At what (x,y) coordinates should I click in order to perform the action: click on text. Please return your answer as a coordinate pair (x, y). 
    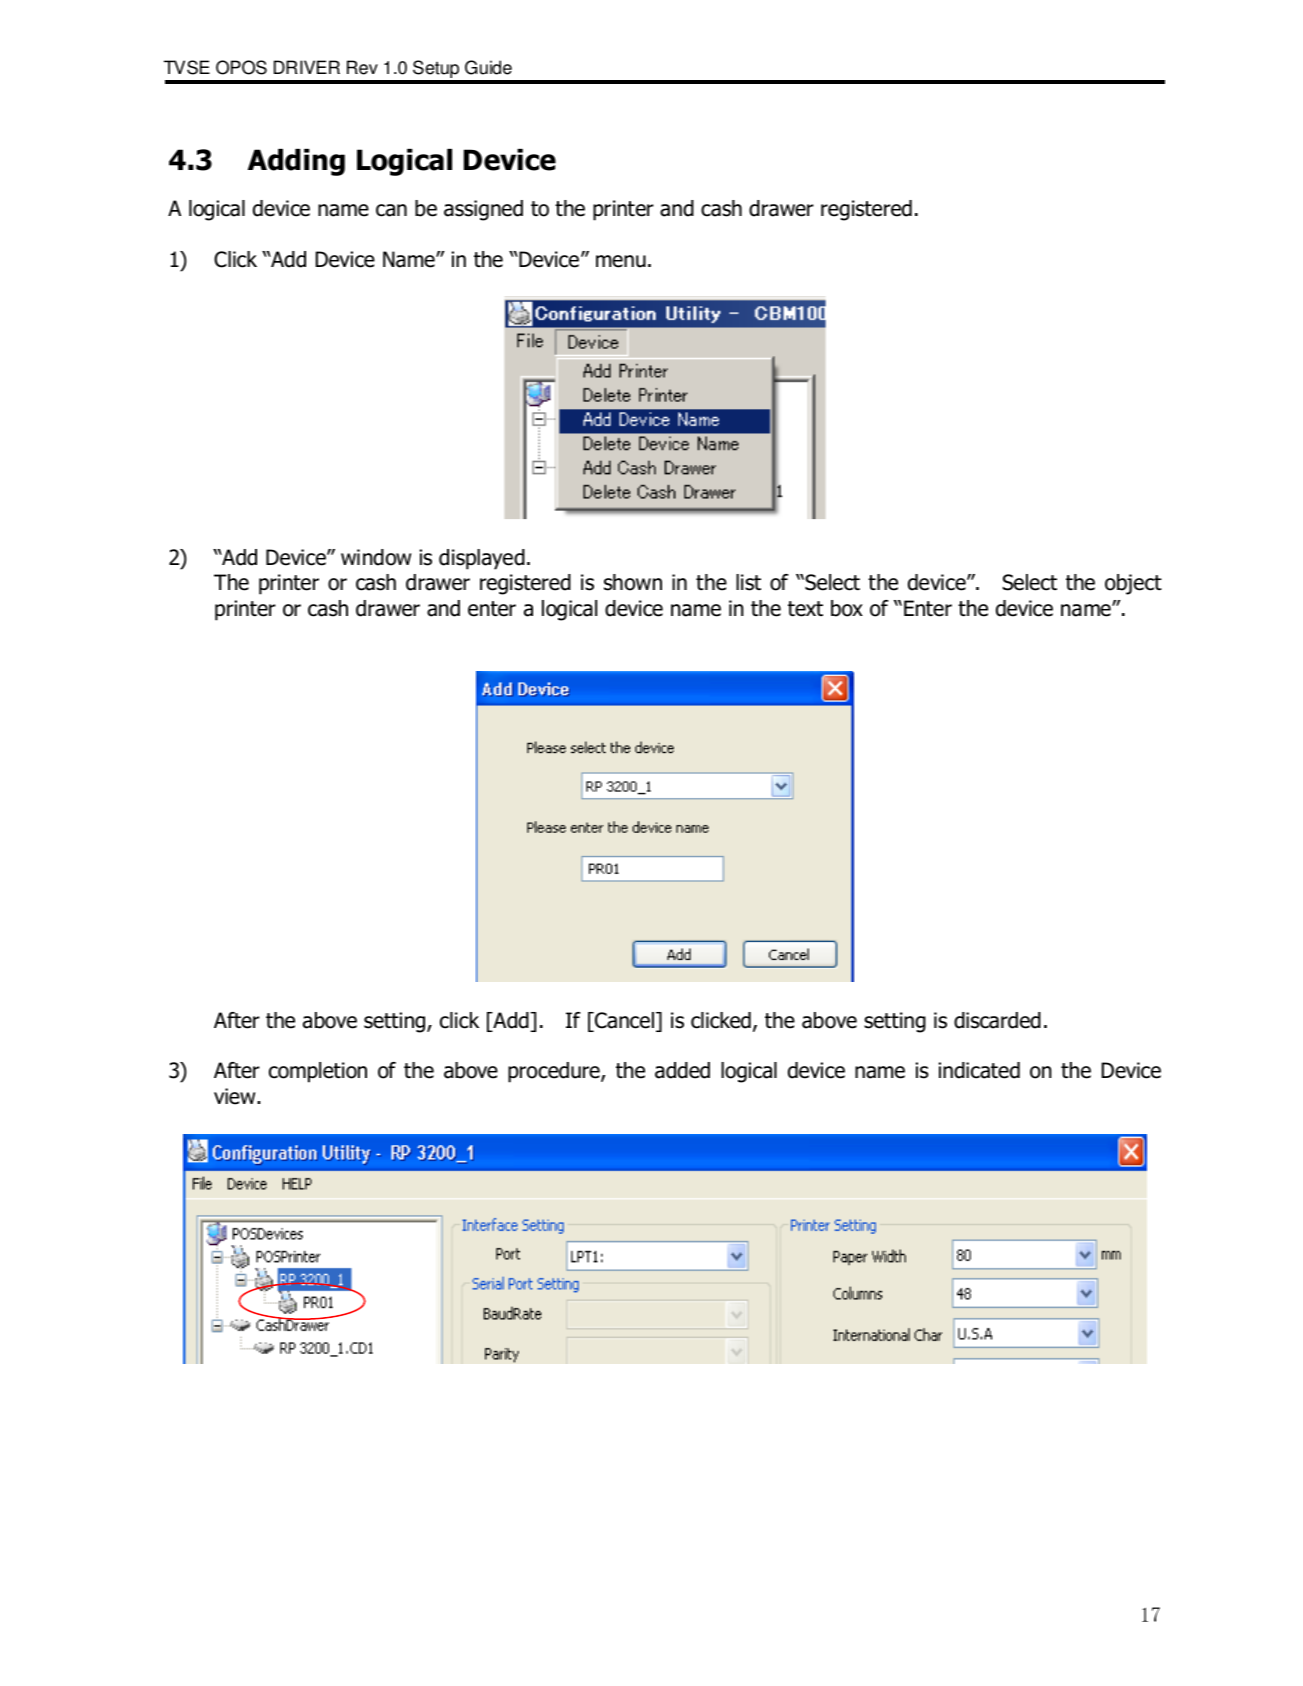
    Looking at the image, I should click on (805, 609).
